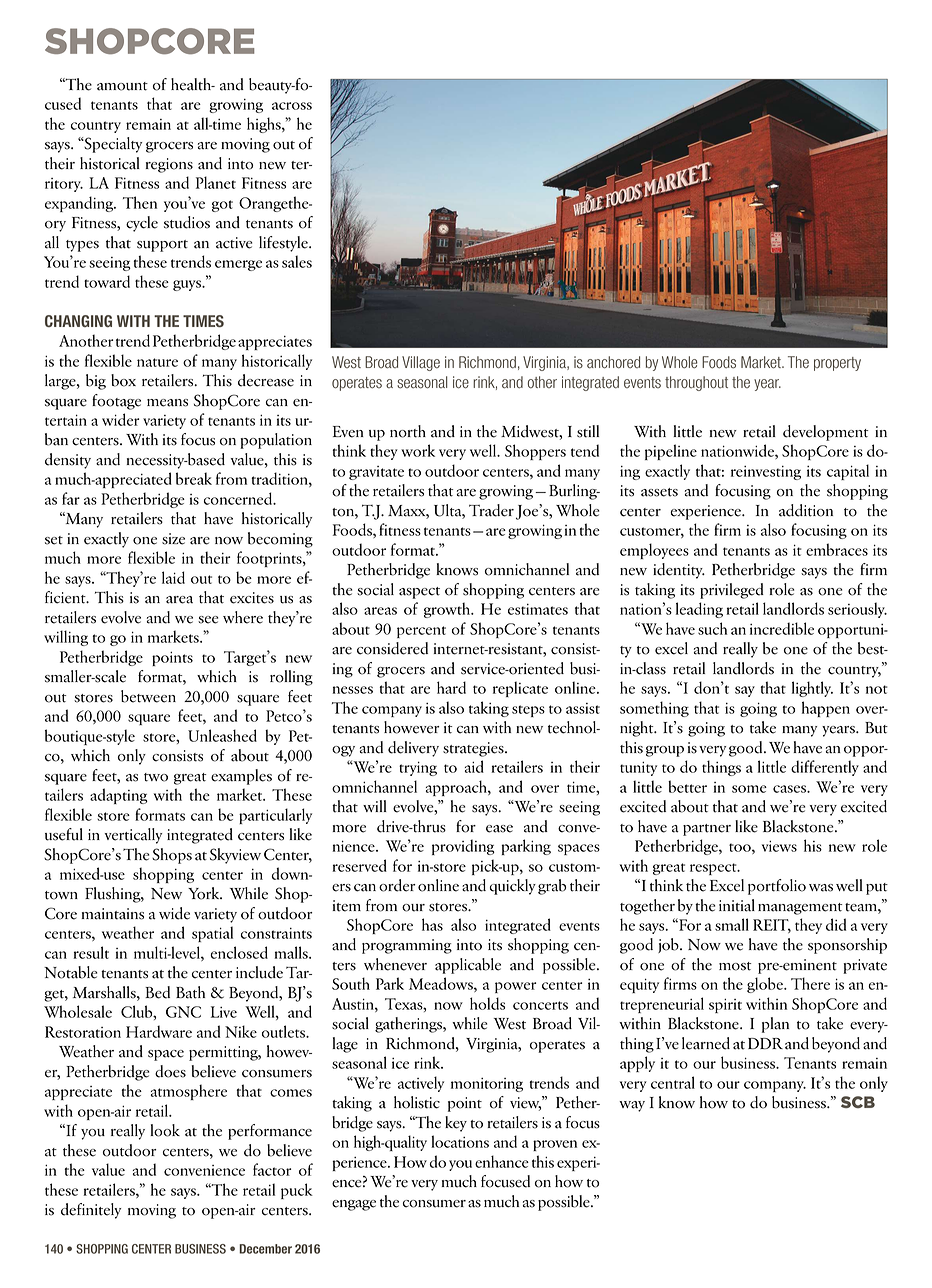 Image resolution: width=932 pixels, height=1288 pixels. What do you see at coordinates (408, 431) in the page?
I see `north` at bounding box center [408, 431].
